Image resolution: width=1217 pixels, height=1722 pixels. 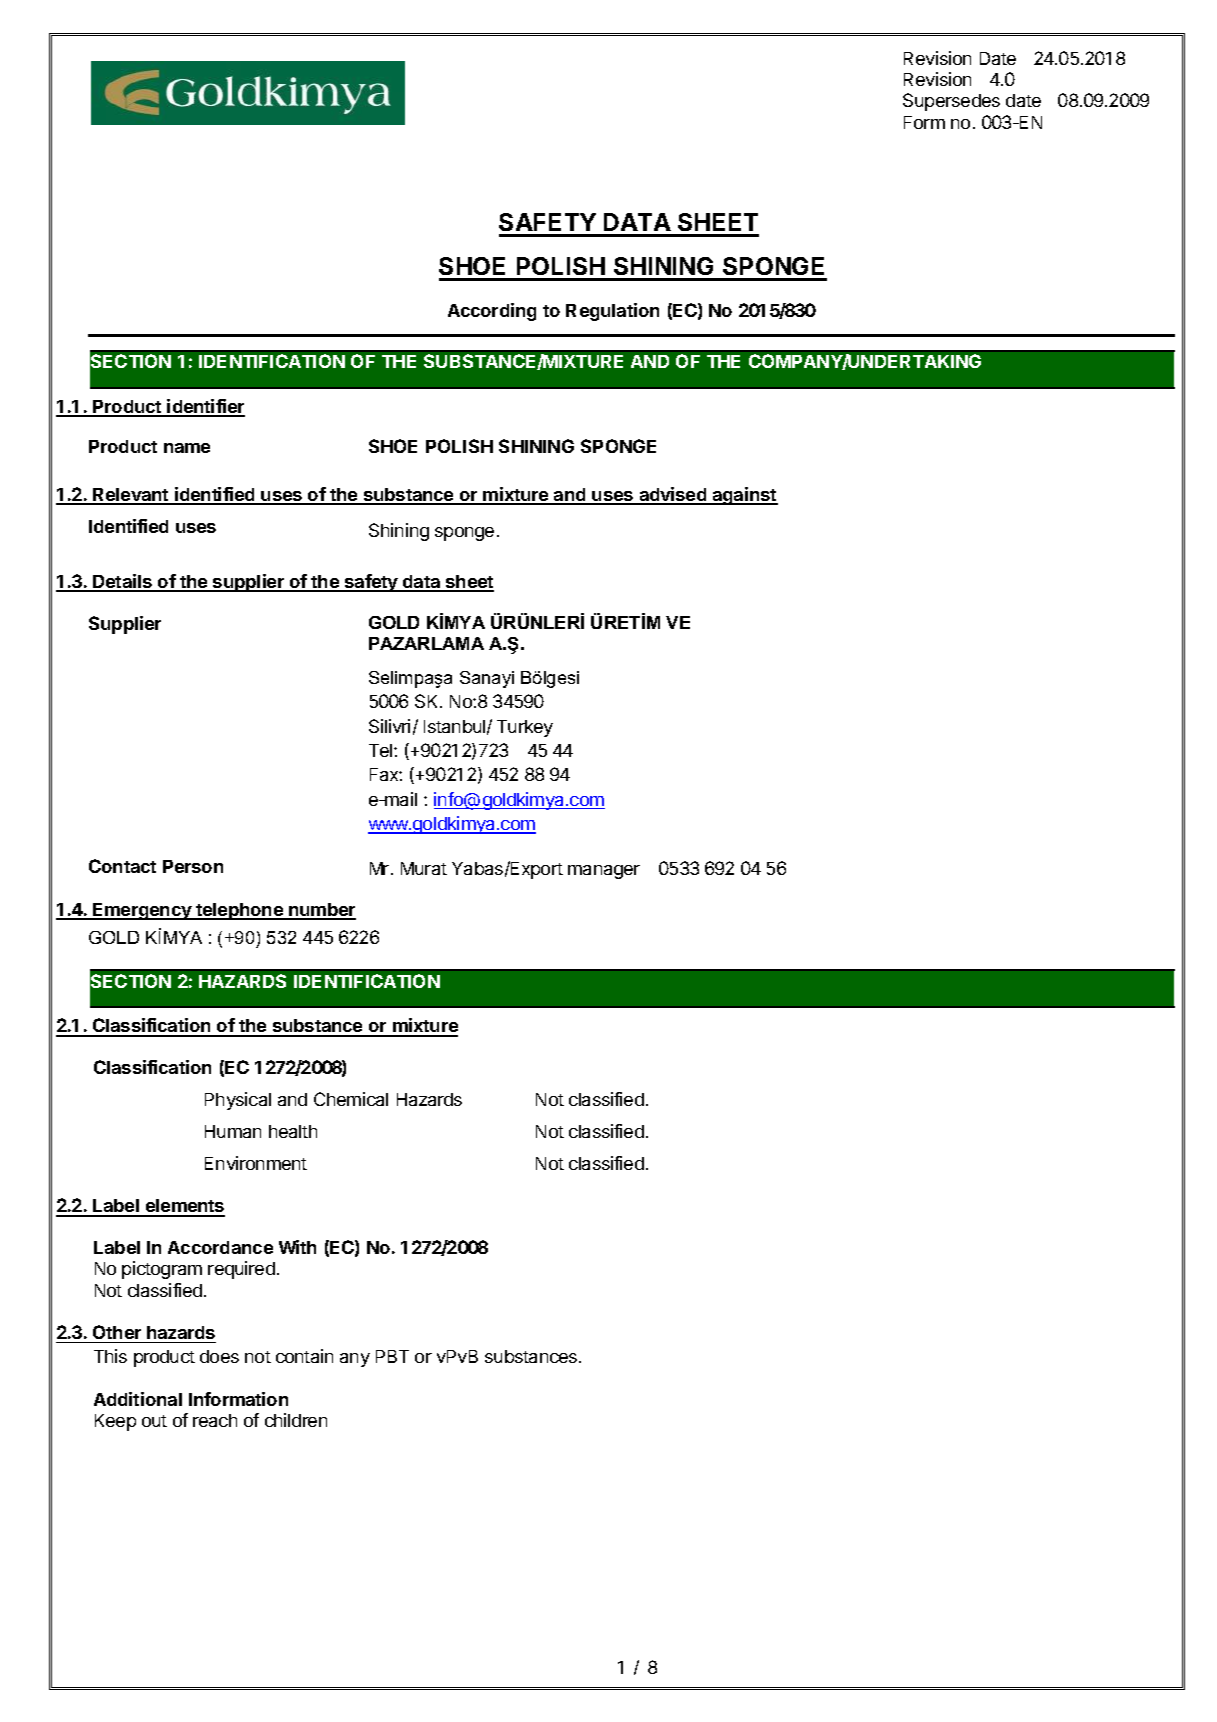 What do you see at coordinates (351, 1099) in the screenshot?
I see `Chemical` at bounding box center [351, 1099].
